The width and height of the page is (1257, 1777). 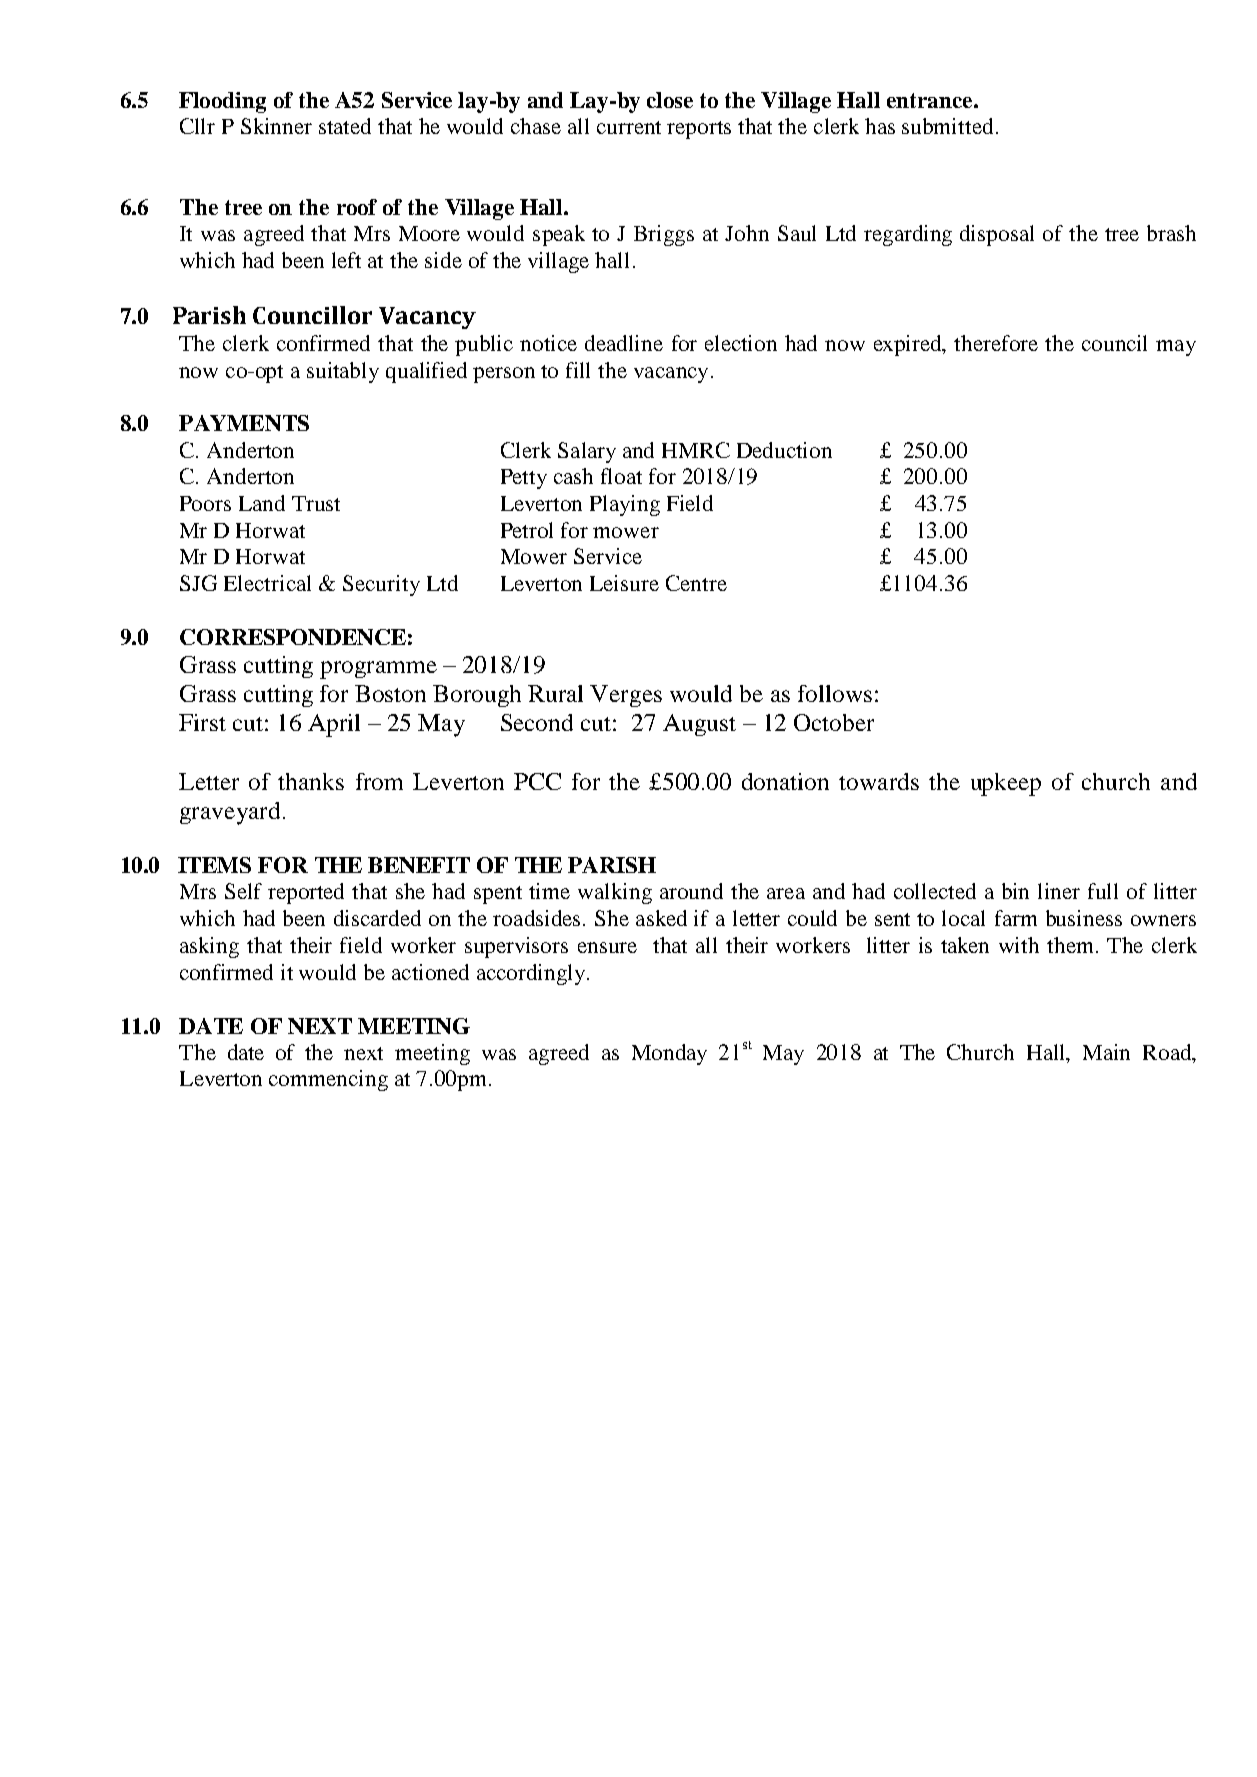 What do you see at coordinates (267, 583) in the page?
I see `Electrical` at bounding box center [267, 583].
